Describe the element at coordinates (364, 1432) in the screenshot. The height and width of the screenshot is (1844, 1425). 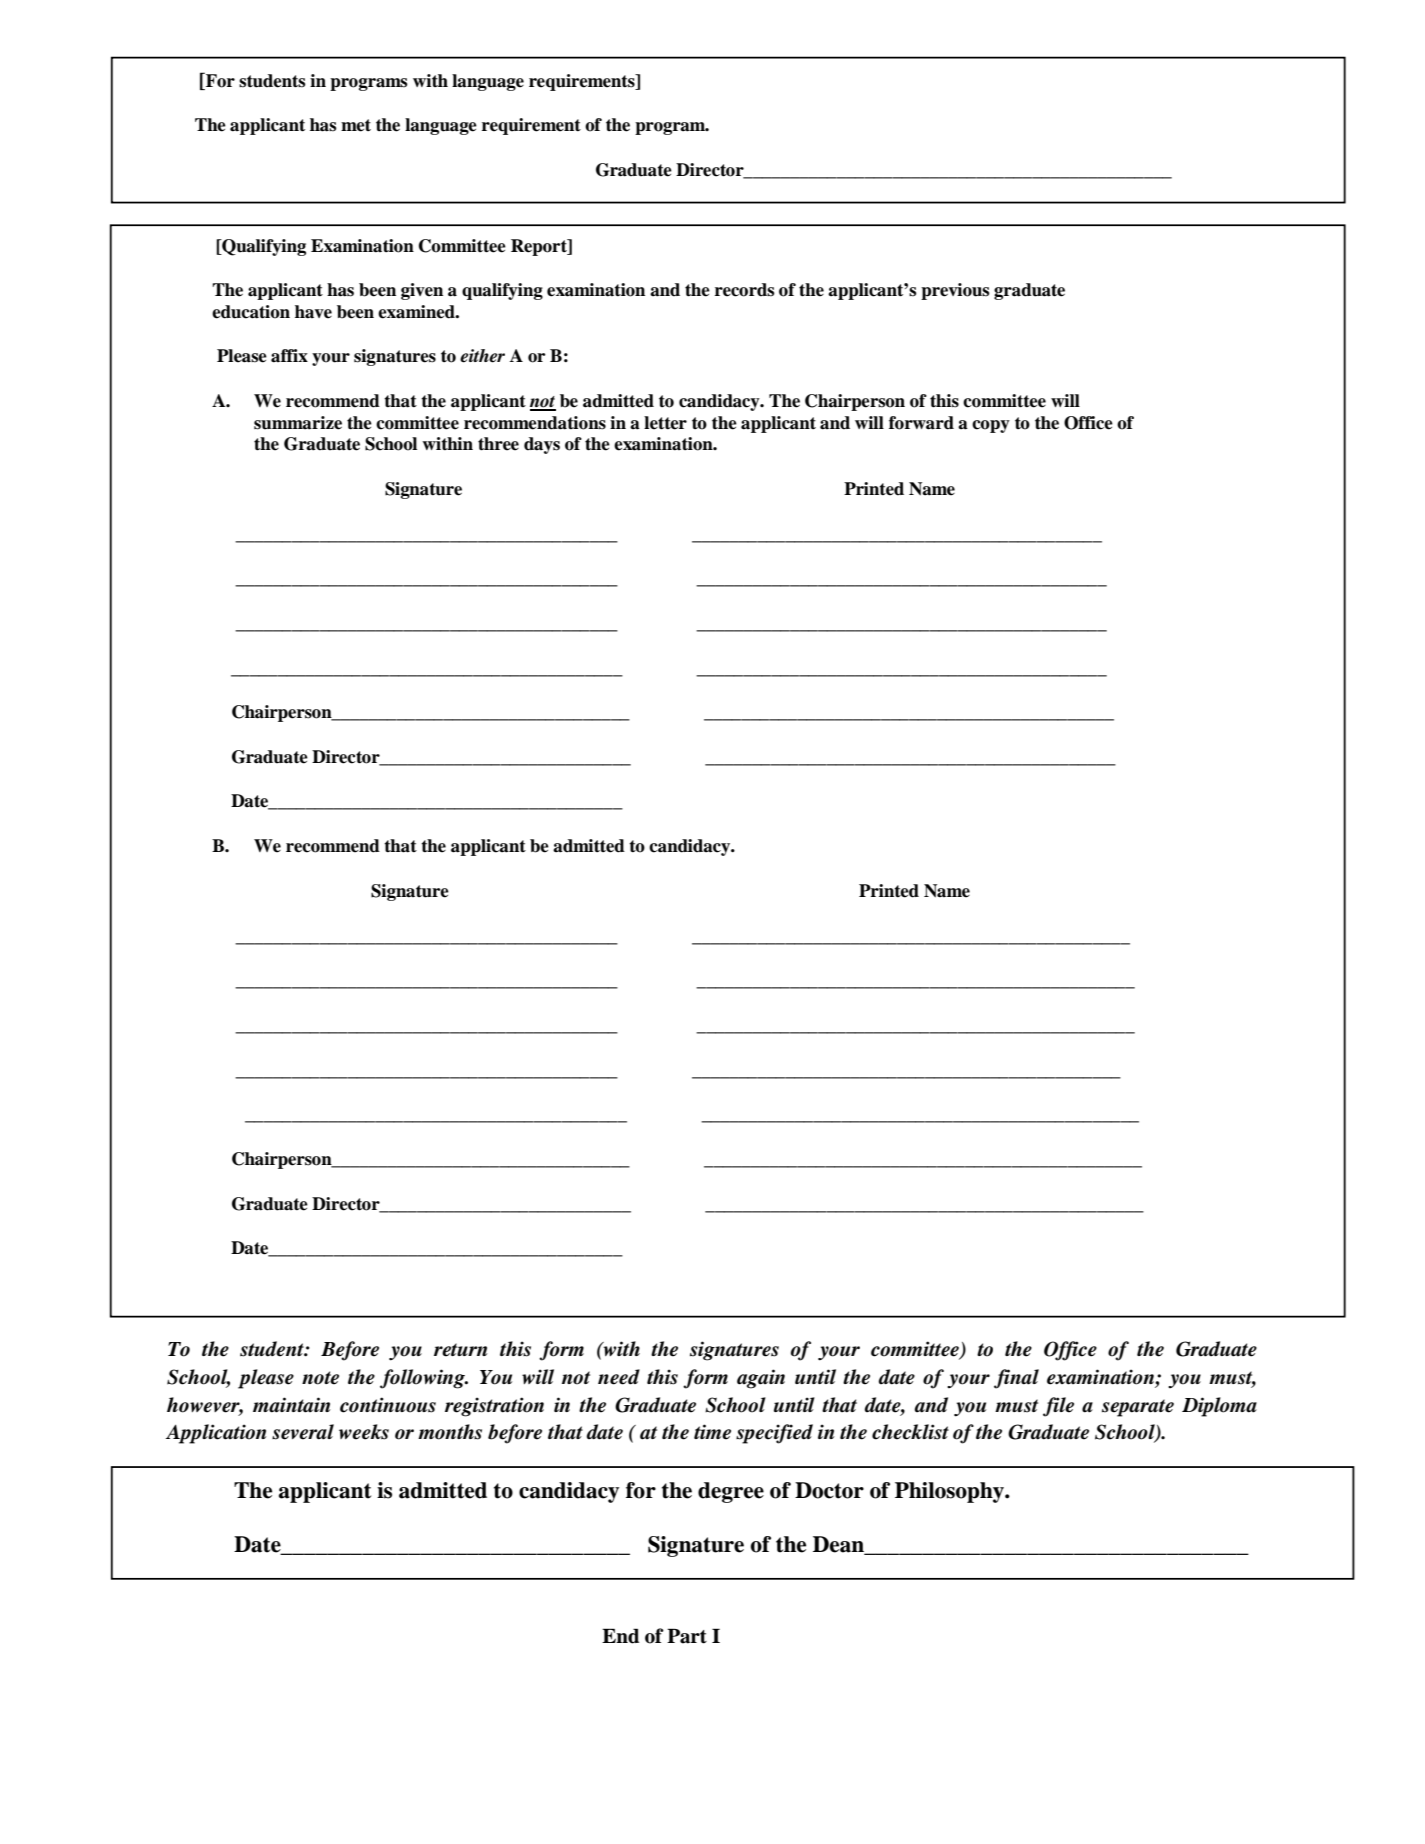
I see `weeks` at that location.
